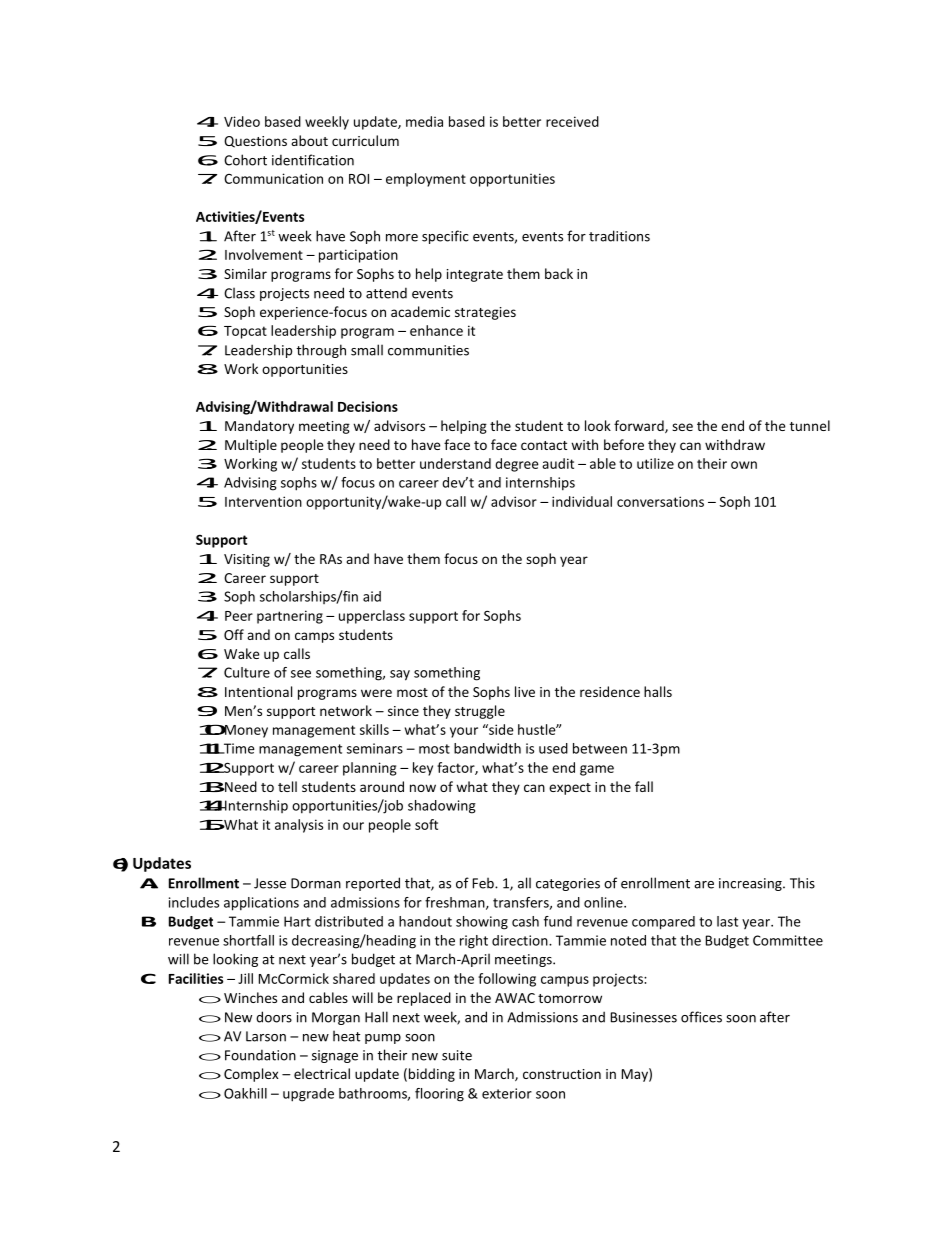 The width and height of the image is (952, 1233). Describe the element at coordinates (619, 236) in the image. I see `traditions` at that location.
